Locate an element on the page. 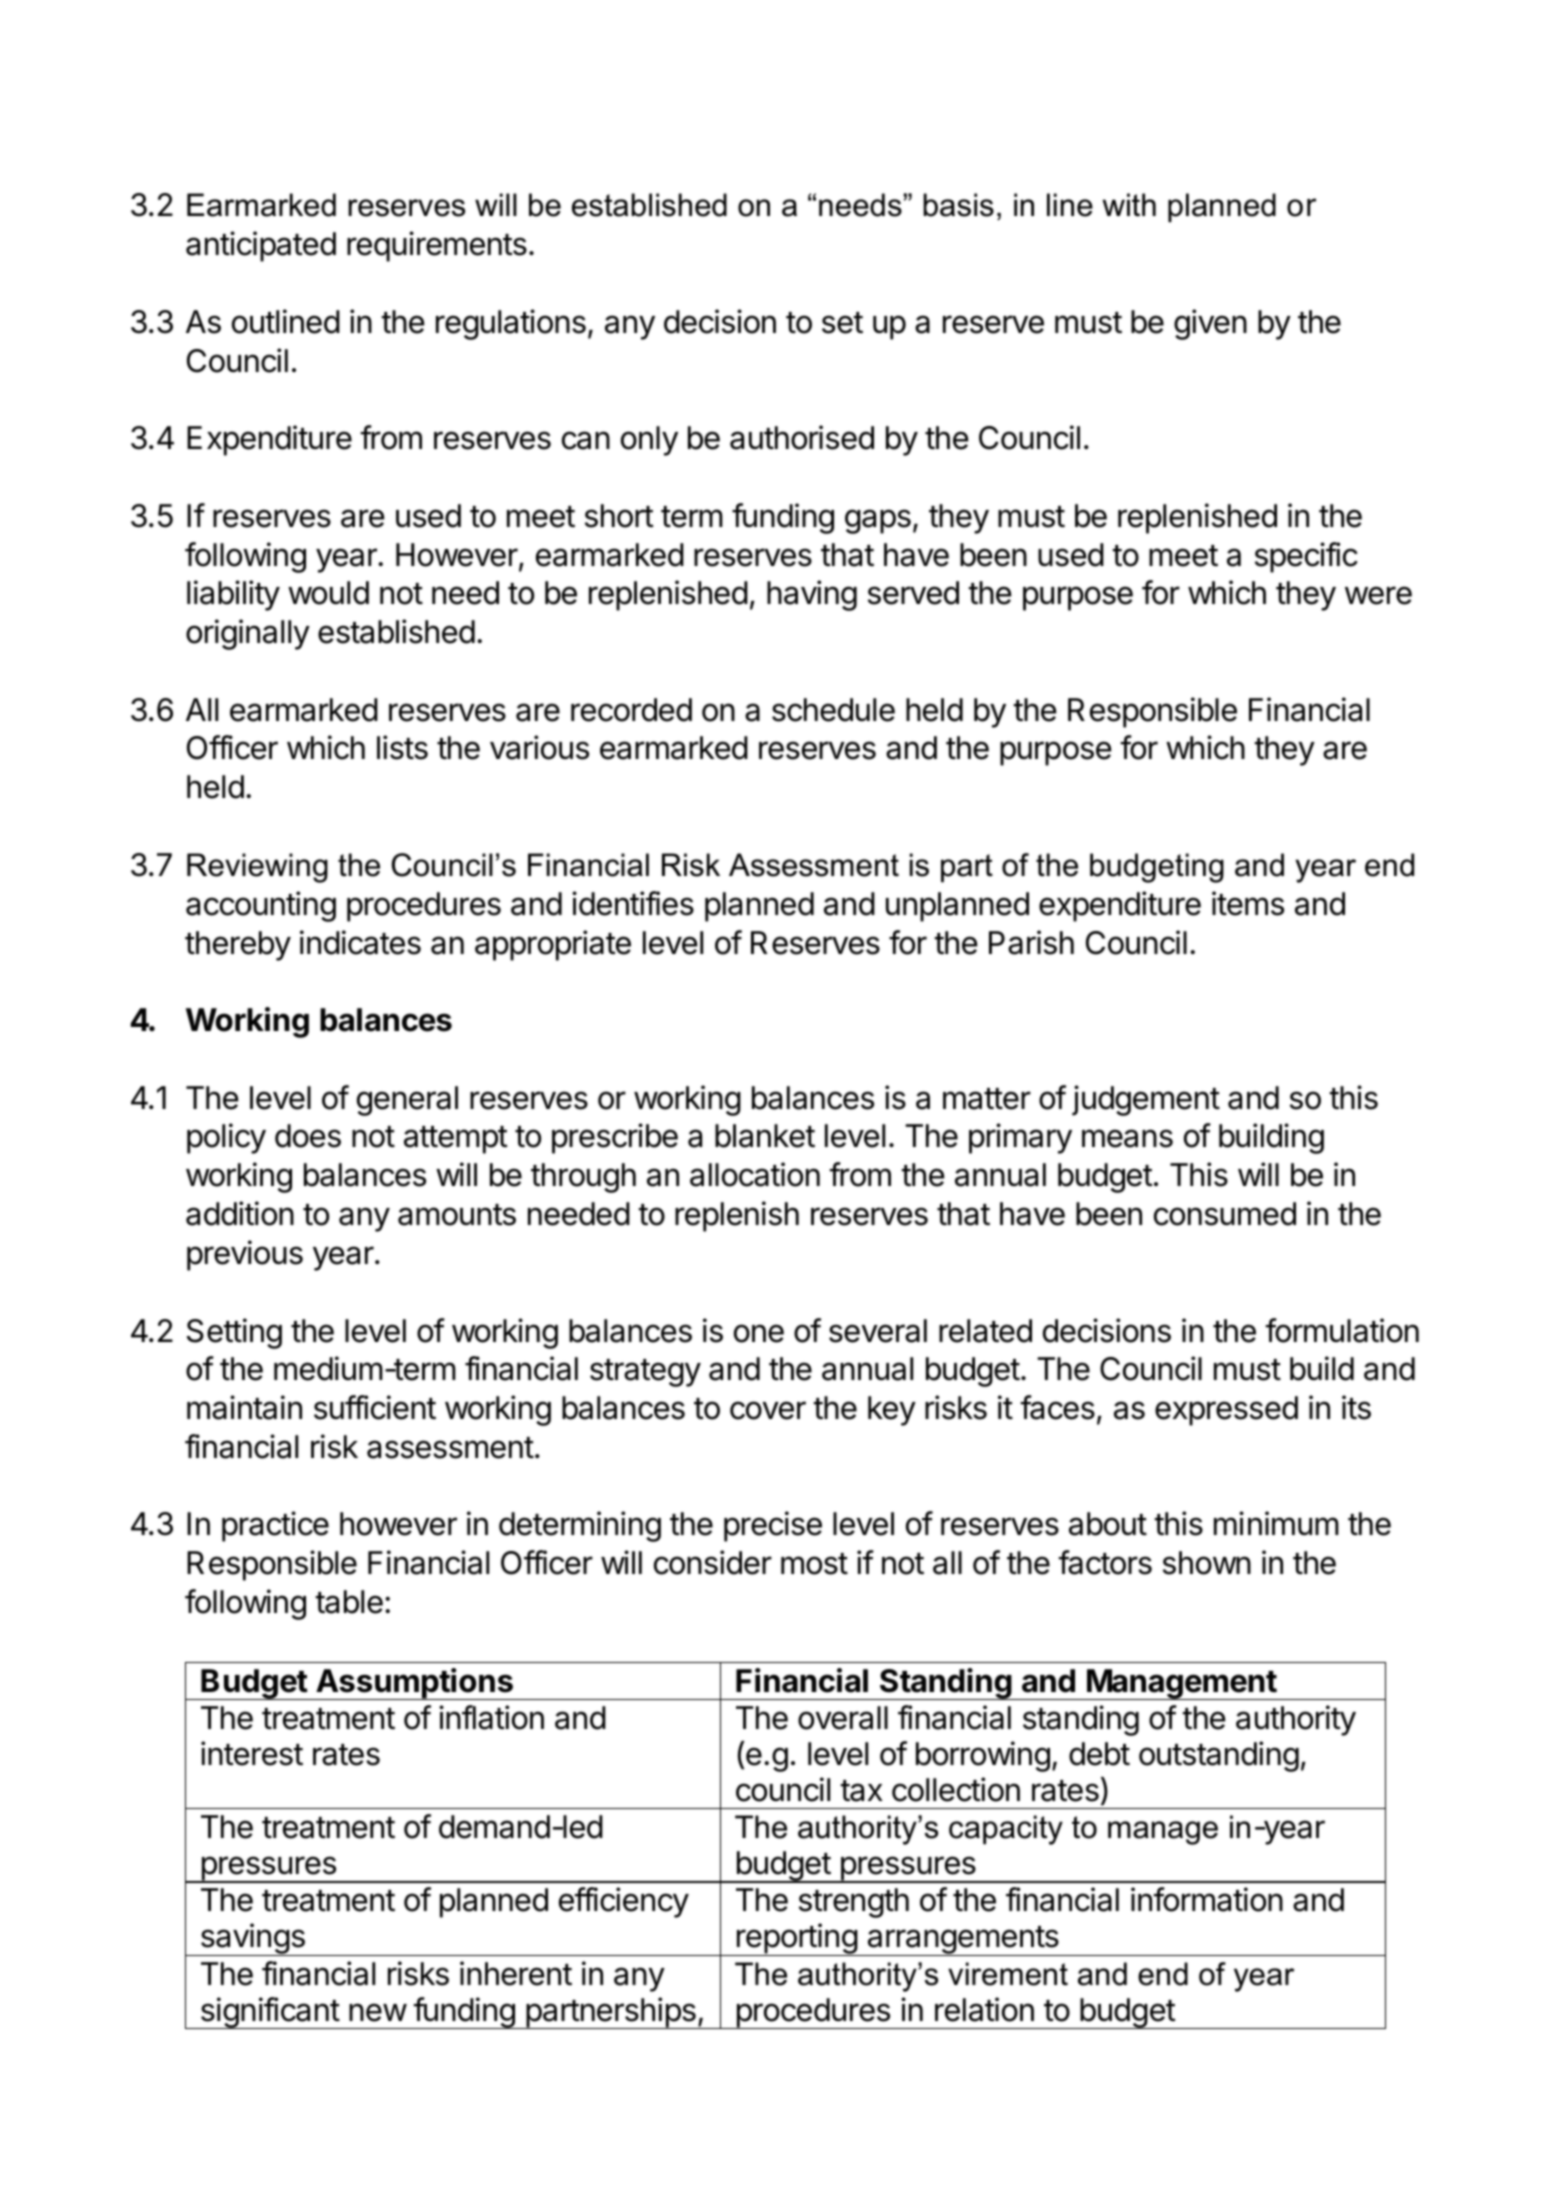 Image resolution: width=1551 pixels, height=2193 pixels. given is located at coordinates (1210, 324).
